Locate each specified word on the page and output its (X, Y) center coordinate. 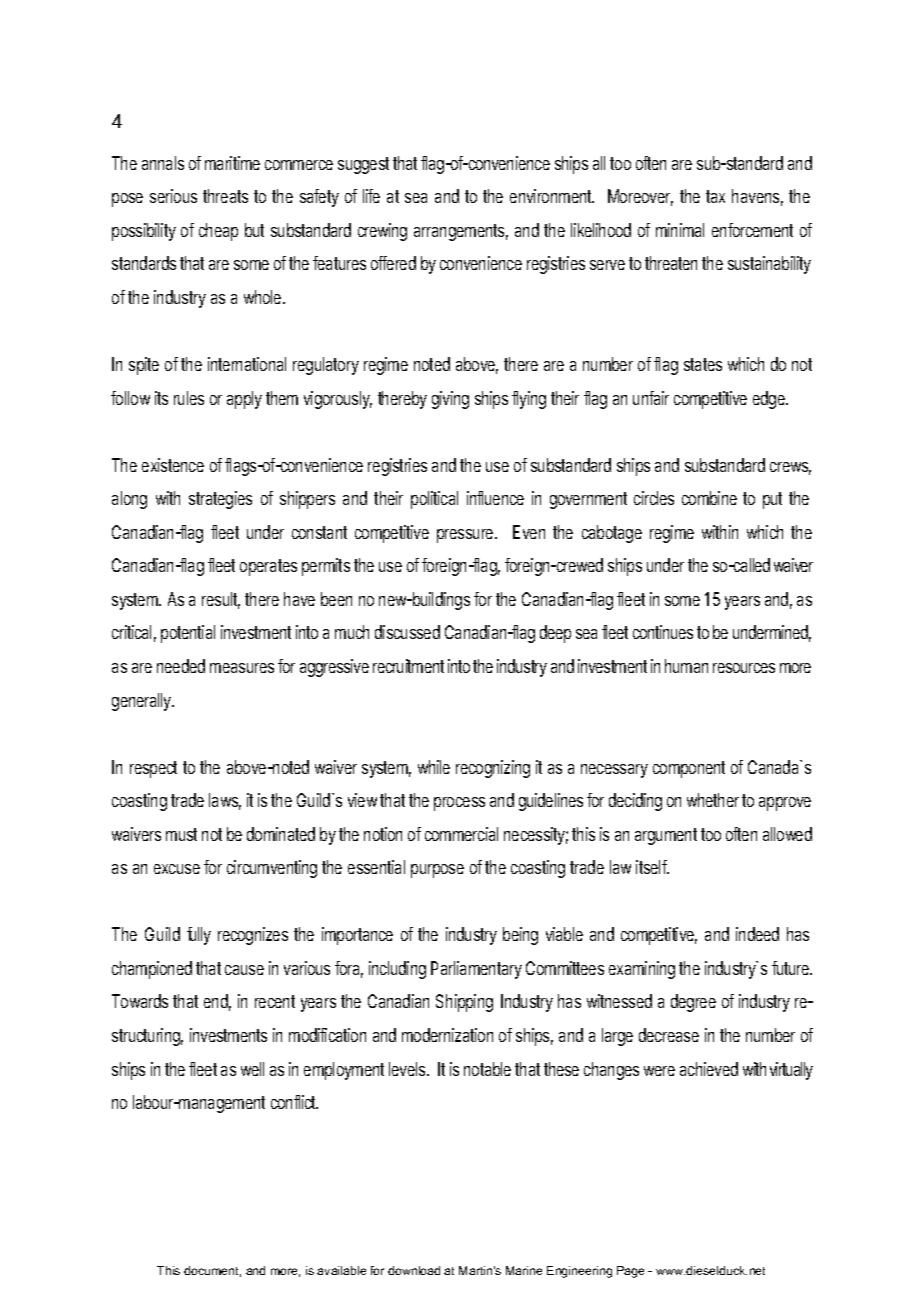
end (216, 1001)
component (689, 769)
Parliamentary (476, 970)
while (434, 767)
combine (709, 498)
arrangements (459, 232)
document (212, 1271)
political (434, 500)
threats (225, 196)
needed (181, 666)
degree (693, 1003)
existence (173, 465)
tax (715, 196)
